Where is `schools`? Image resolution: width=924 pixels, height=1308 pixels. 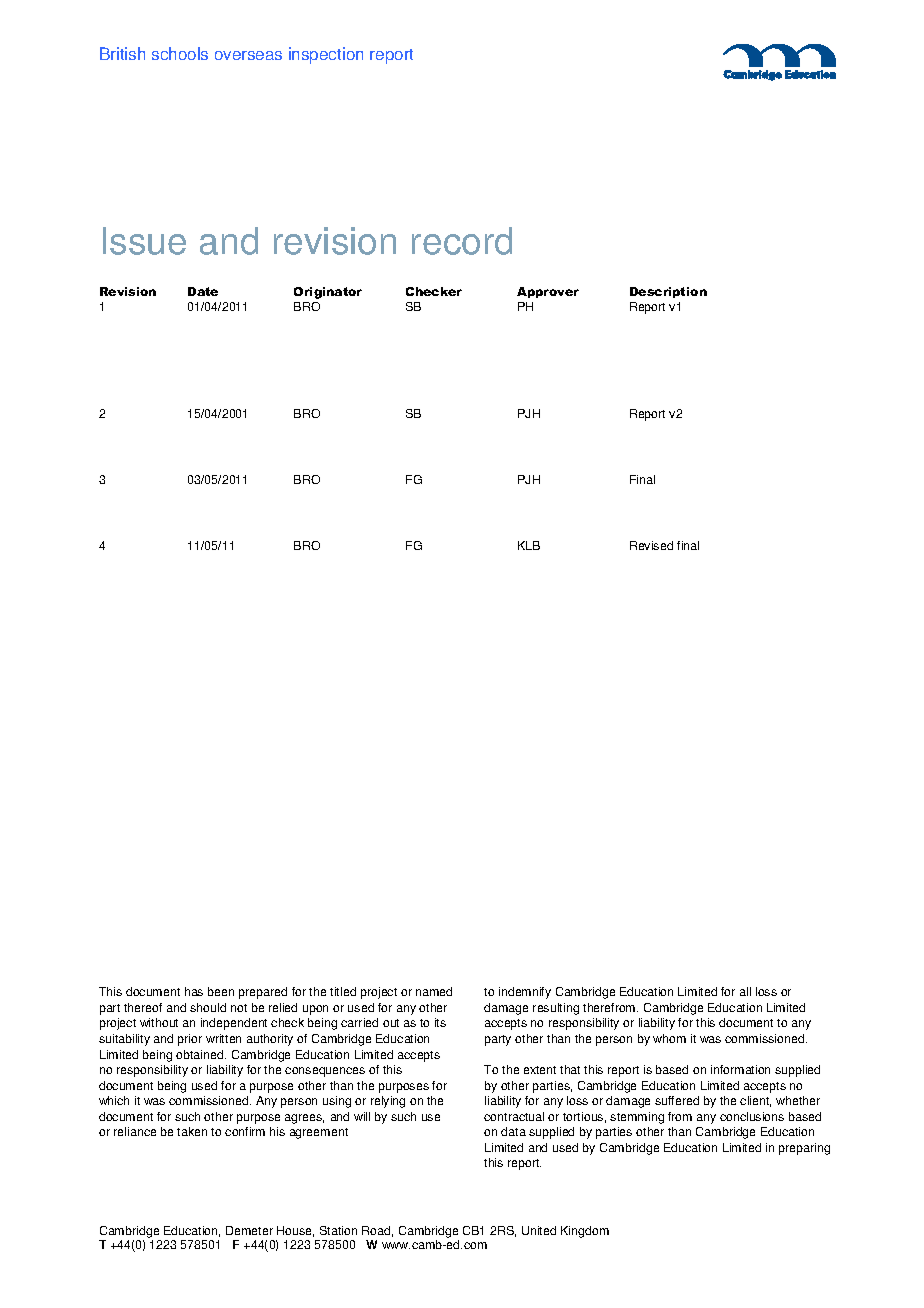
schools is located at coordinates (180, 53).
